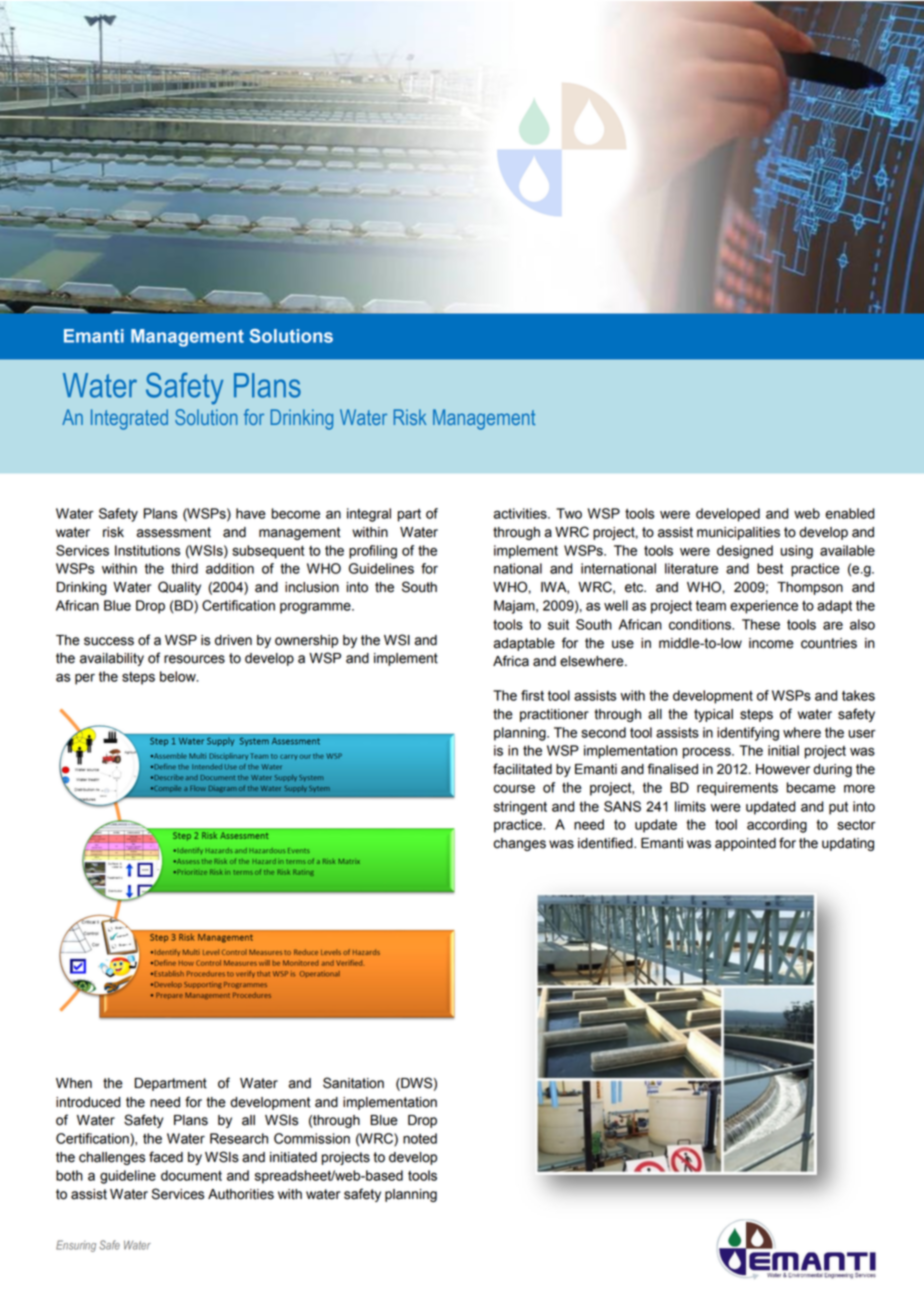  Describe the element at coordinates (532, 695) in the image. I see `first` at that location.
